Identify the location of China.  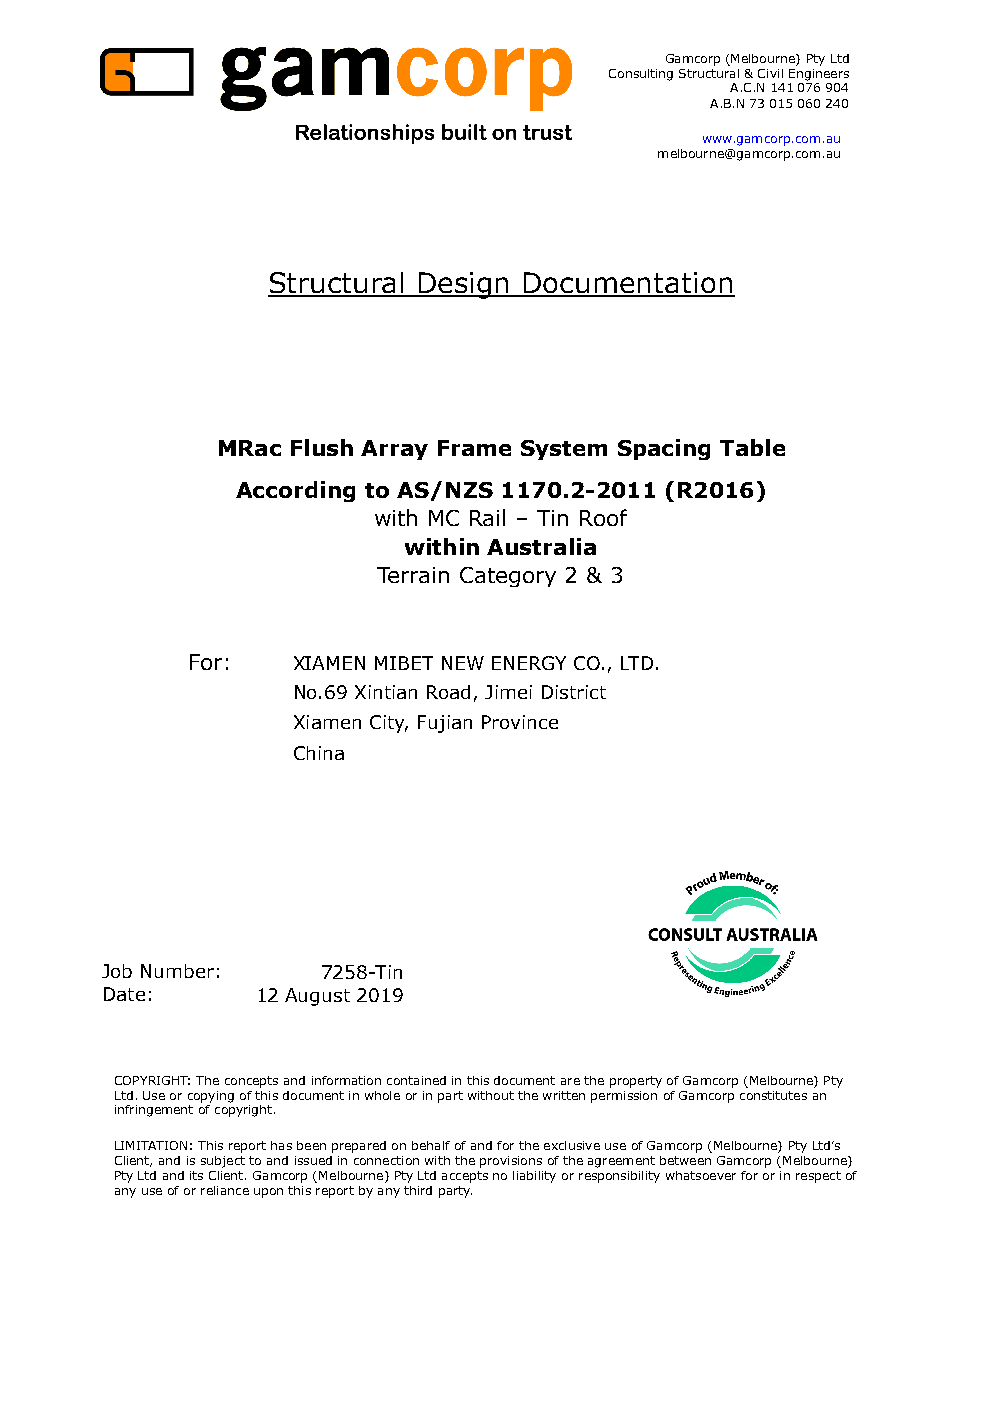
(319, 753).
